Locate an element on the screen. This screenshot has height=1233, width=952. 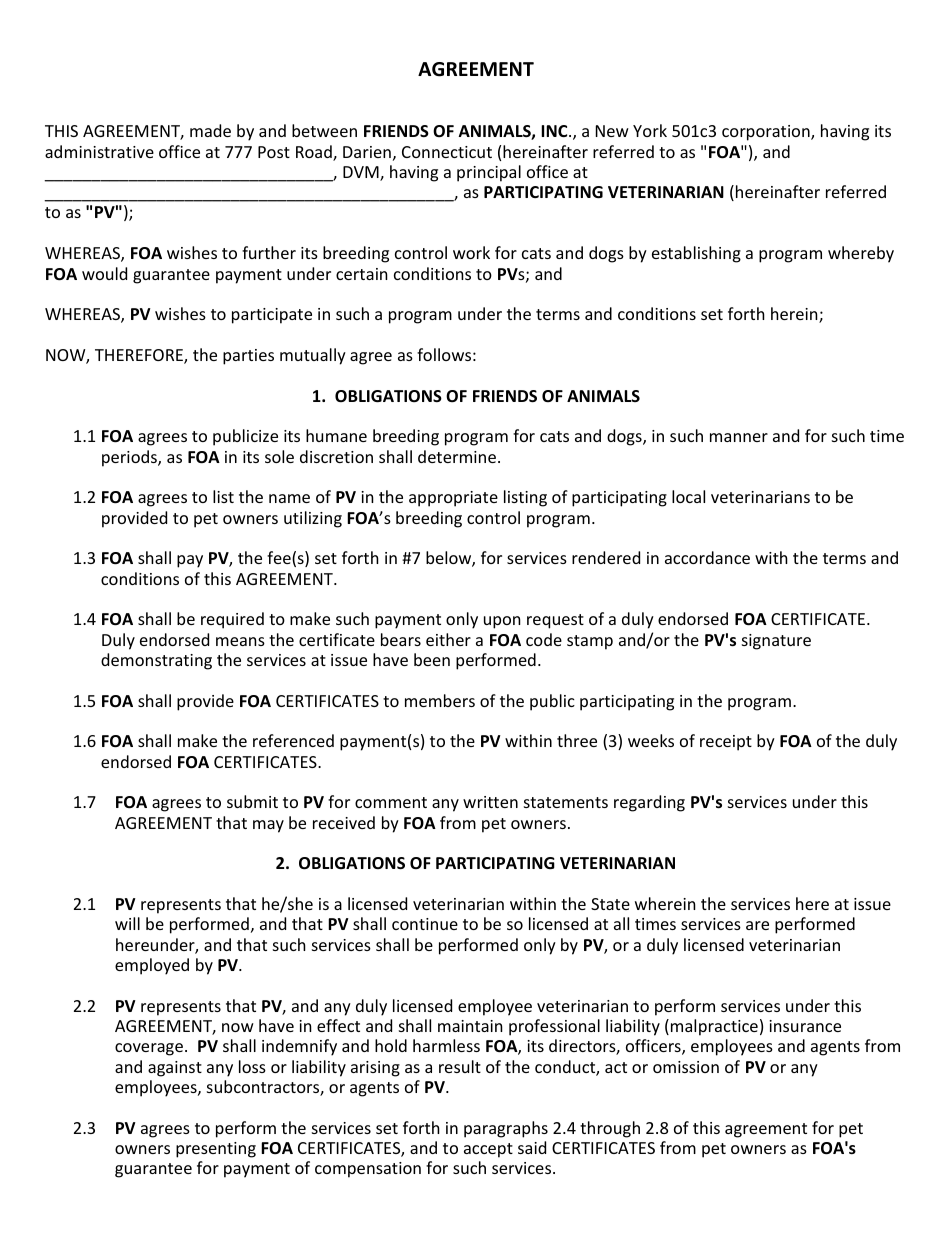
either is located at coordinates (448, 639).
